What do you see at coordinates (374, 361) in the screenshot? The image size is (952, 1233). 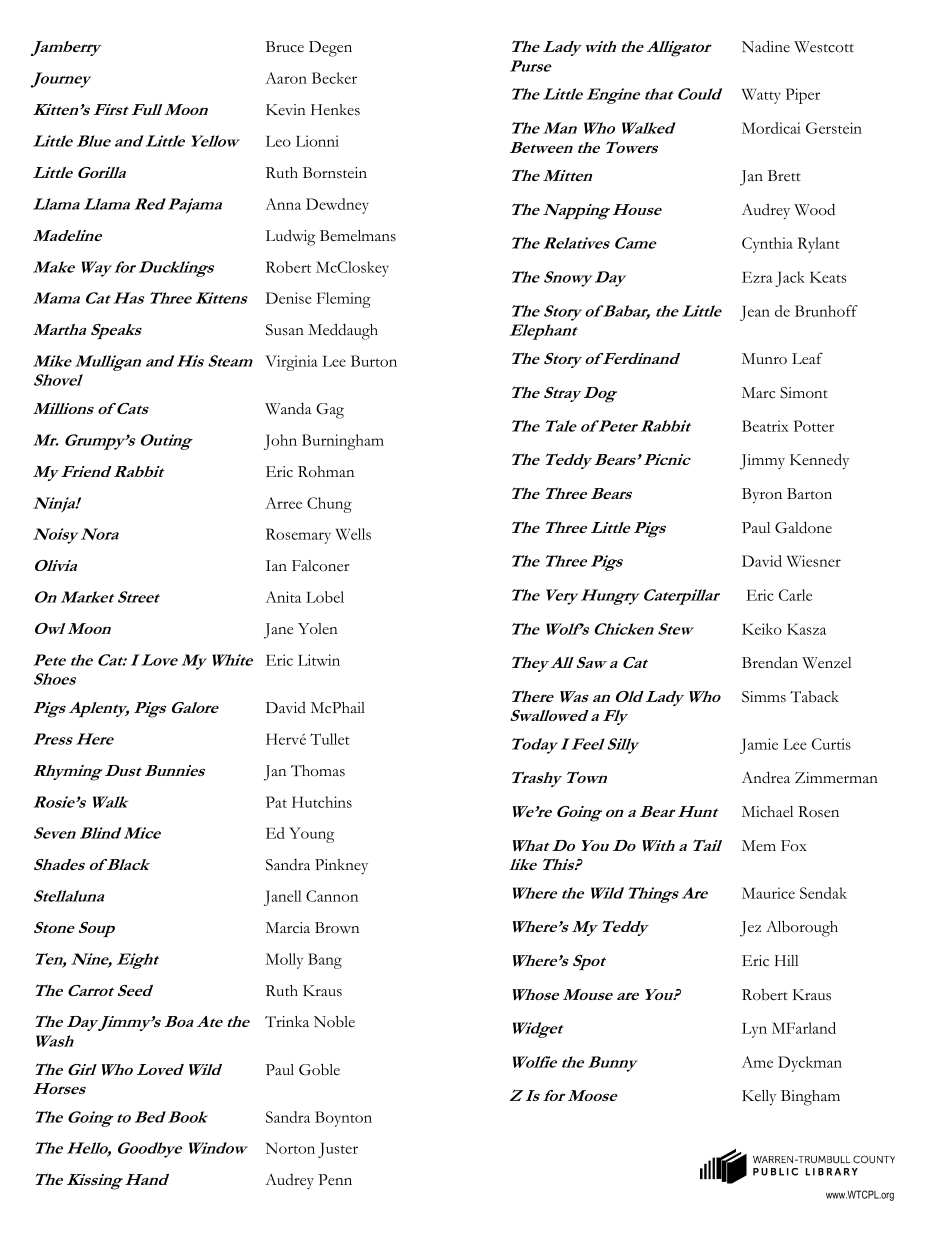 I see `Burton` at bounding box center [374, 361].
